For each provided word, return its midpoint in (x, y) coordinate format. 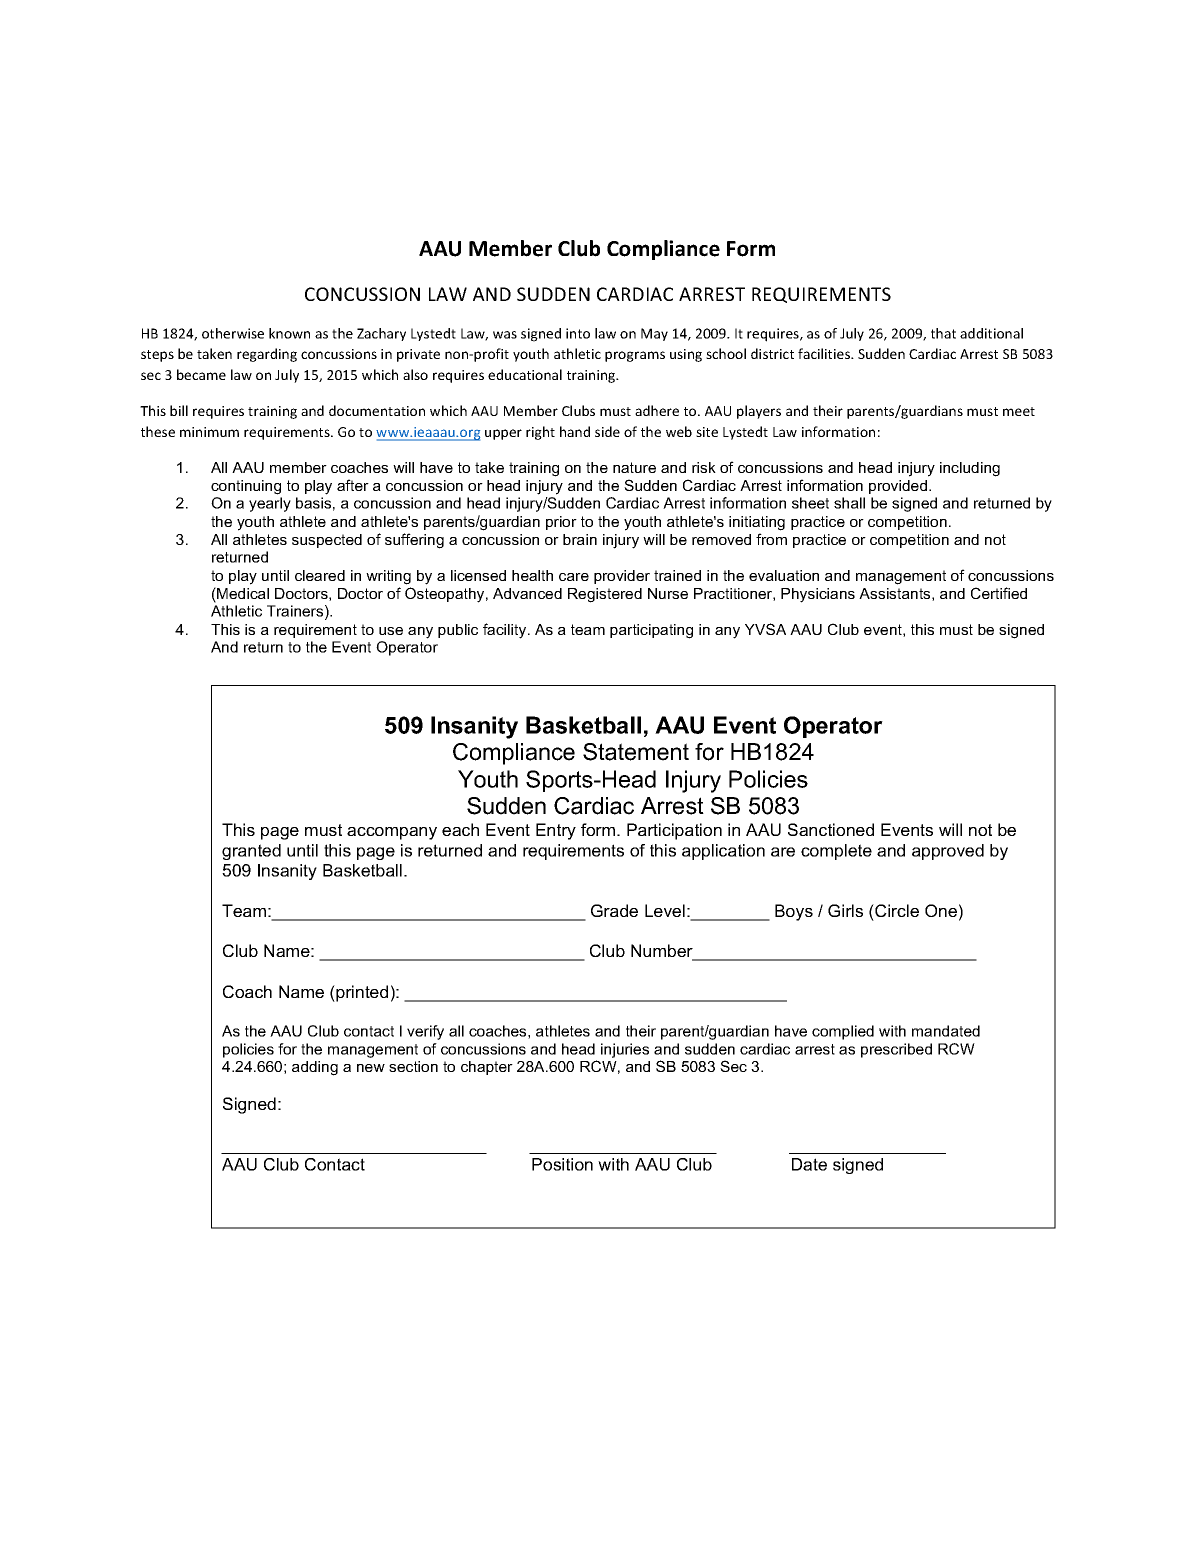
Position (562, 1164)
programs (635, 356)
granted (251, 852)
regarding (267, 355)
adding (315, 1068)
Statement (636, 752)
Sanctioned (831, 829)
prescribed (896, 1050)
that (943, 333)
